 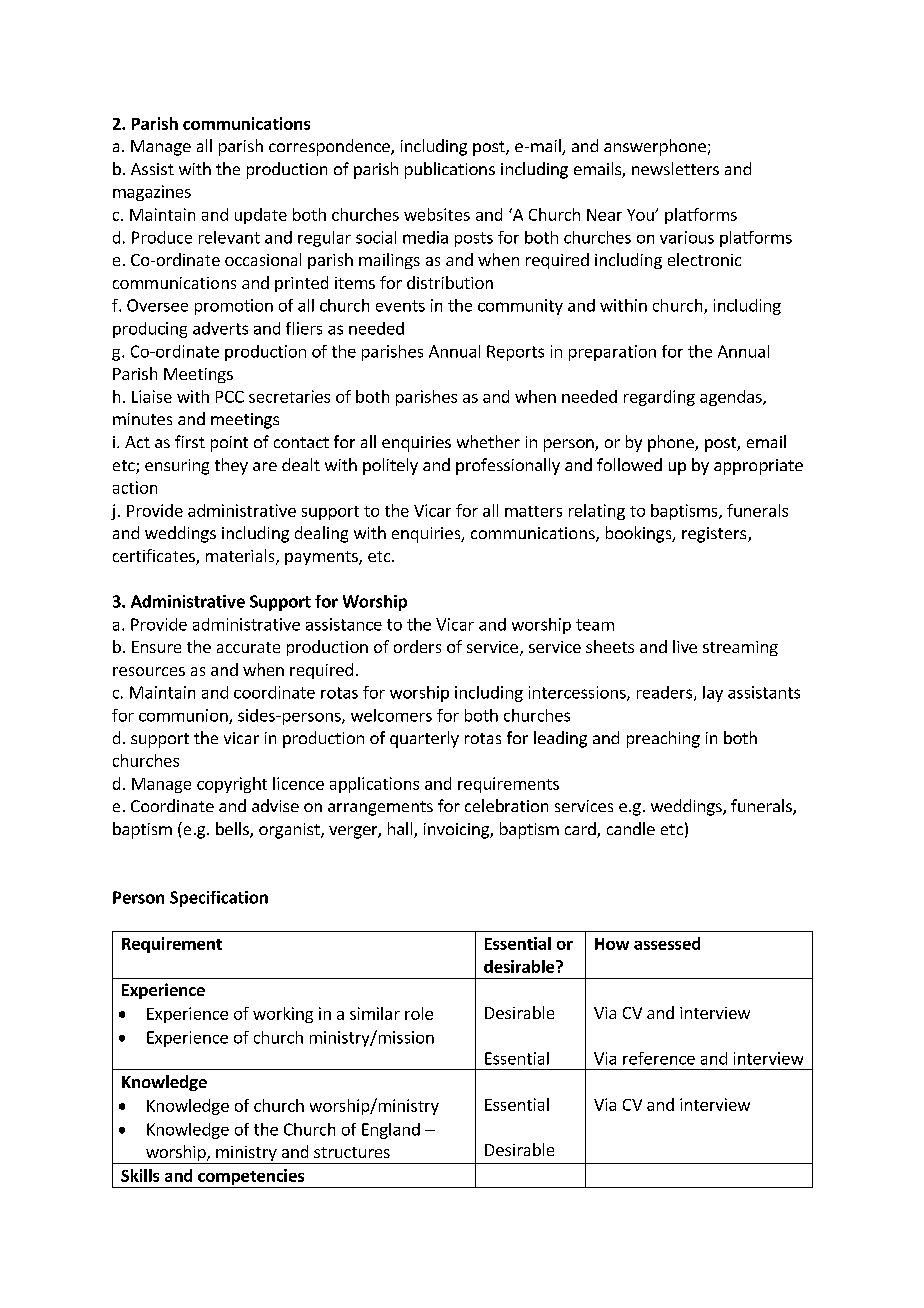 What do you see at coordinates (450, 170) in the screenshot?
I see `publications` at bounding box center [450, 170].
